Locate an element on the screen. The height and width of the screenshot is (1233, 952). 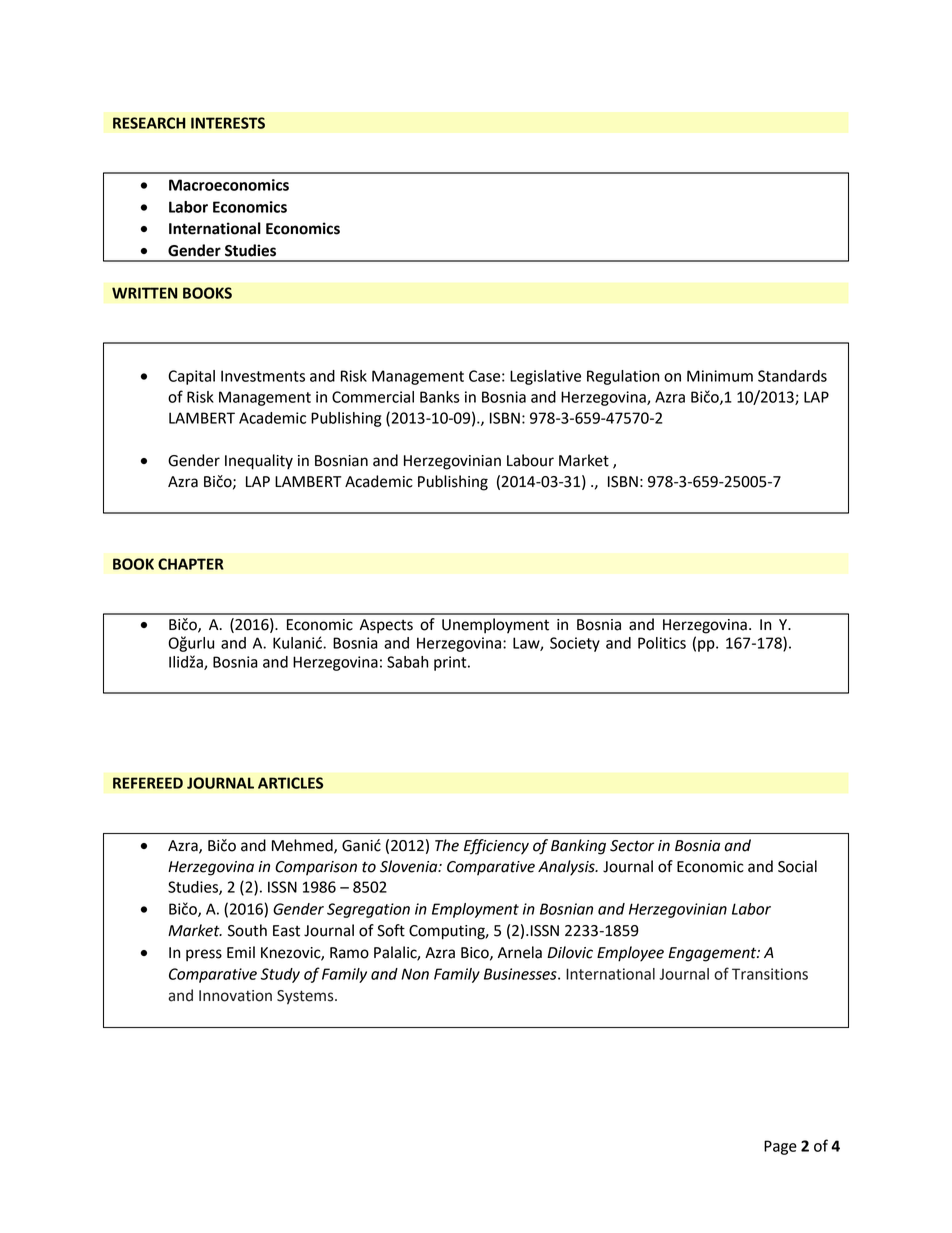
INTERESTS is located at coordinates (228, 123).
